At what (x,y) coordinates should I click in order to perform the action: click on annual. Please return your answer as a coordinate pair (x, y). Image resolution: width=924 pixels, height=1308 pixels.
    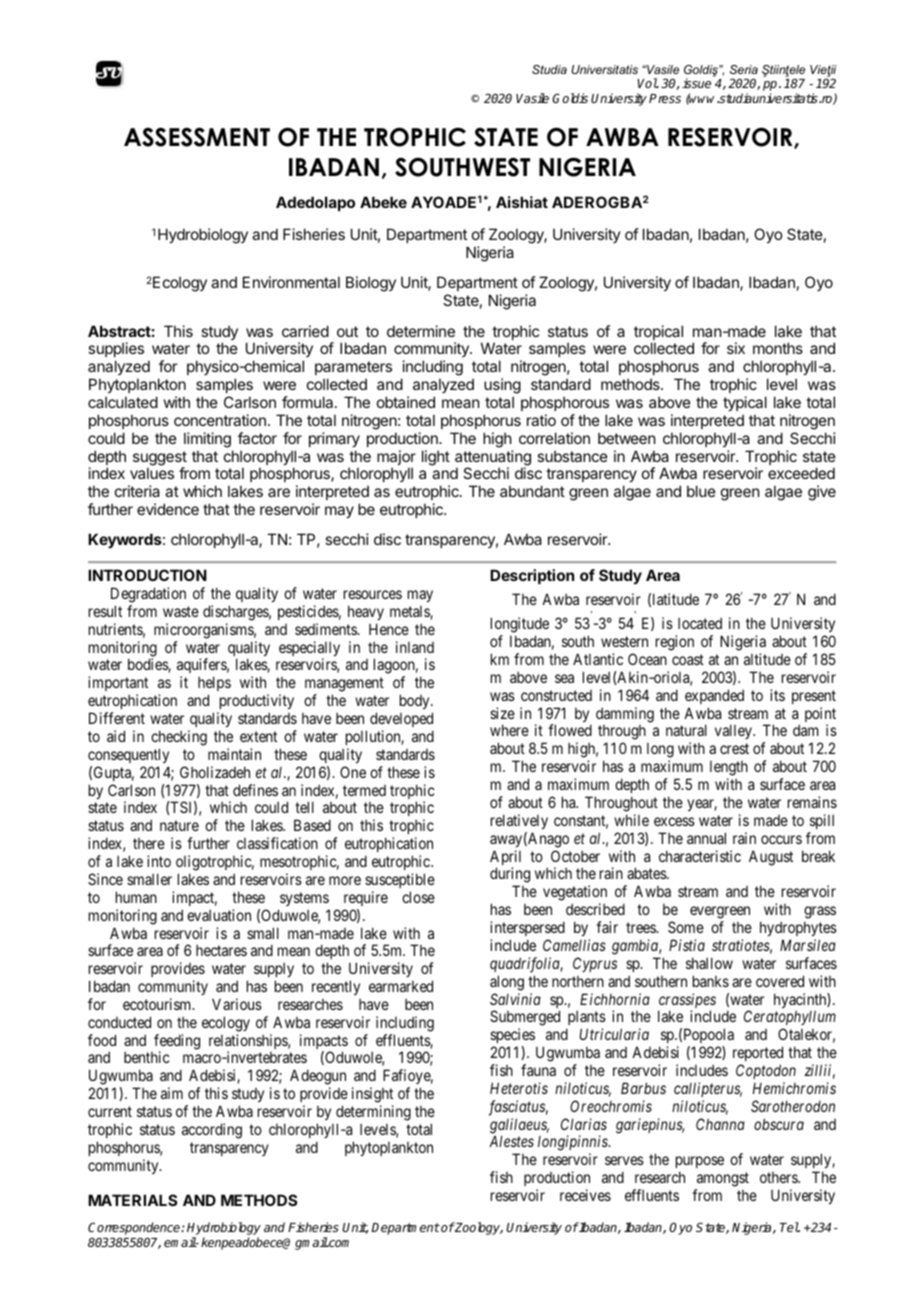
    Looking at the image, I should click on (706, 838).
